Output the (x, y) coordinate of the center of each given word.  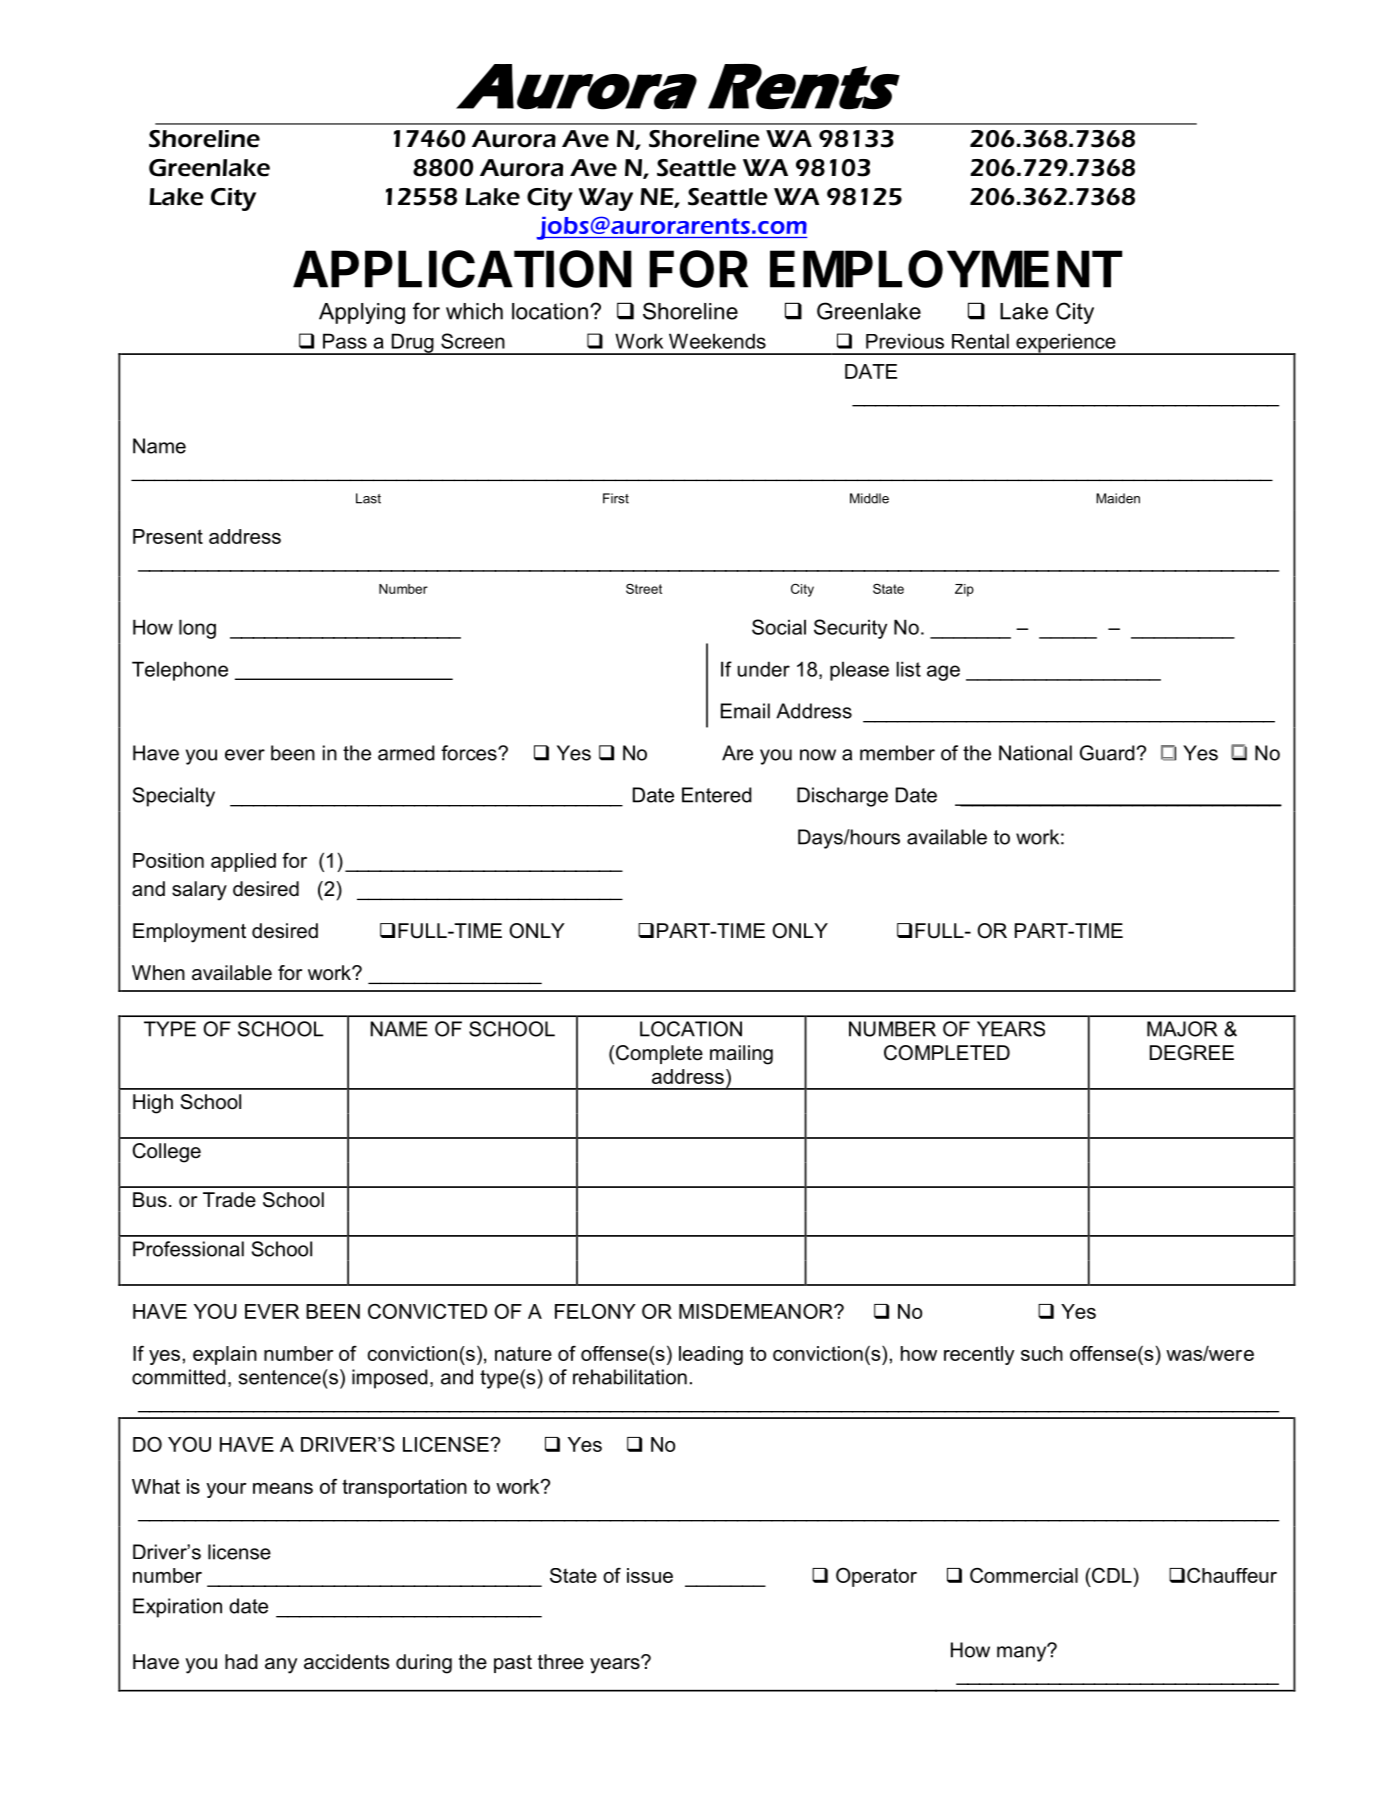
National (1035, 753)
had (241, 1662)
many (1023, 1653)
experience (1066, 344)
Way (606, 199)
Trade (229, 1200)
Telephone (180, 671)
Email (745, 711)
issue (650, 1575)
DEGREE (1192, 1053)
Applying (362, 313)
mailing (741, 1055)
